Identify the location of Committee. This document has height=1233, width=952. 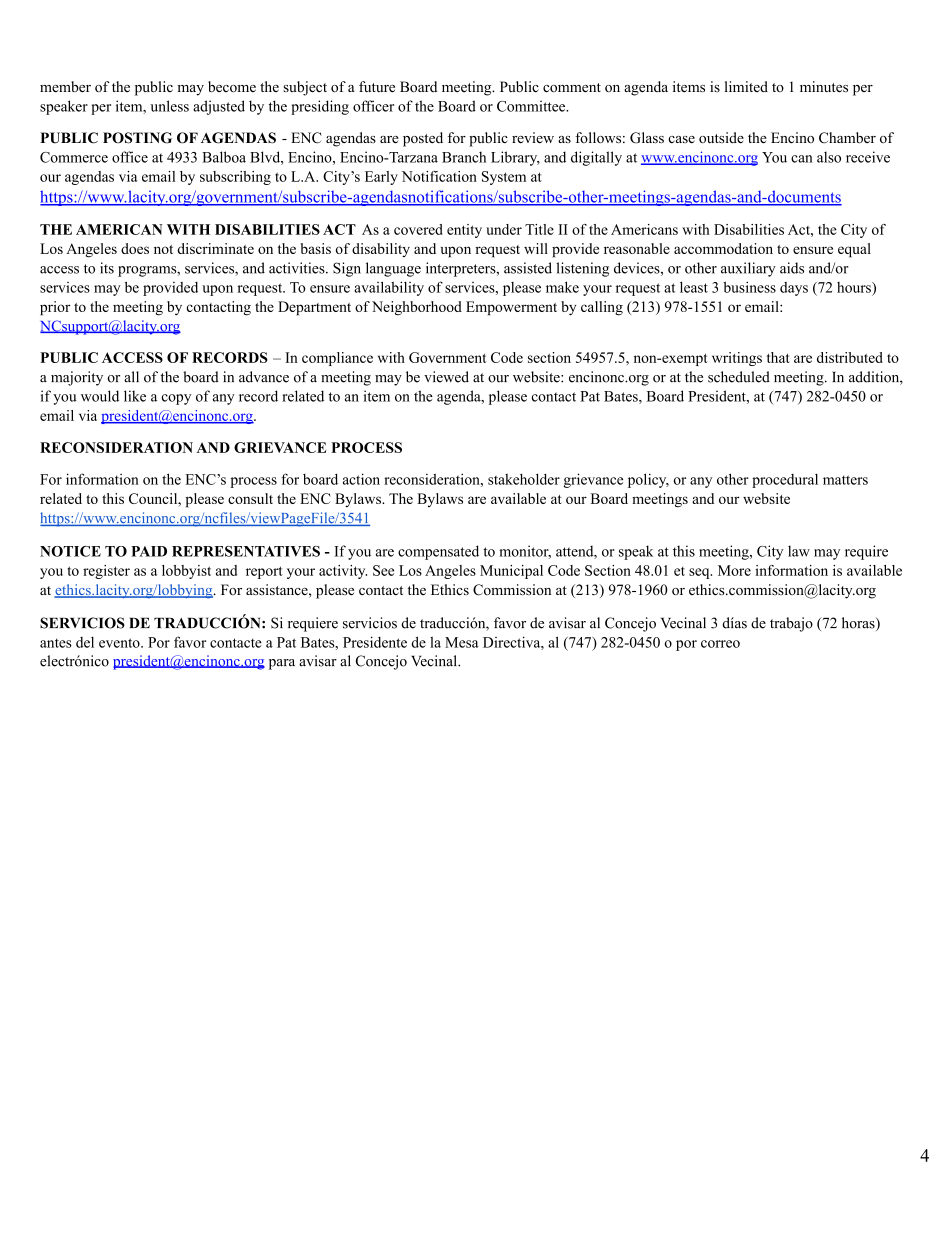
(532, 106).
